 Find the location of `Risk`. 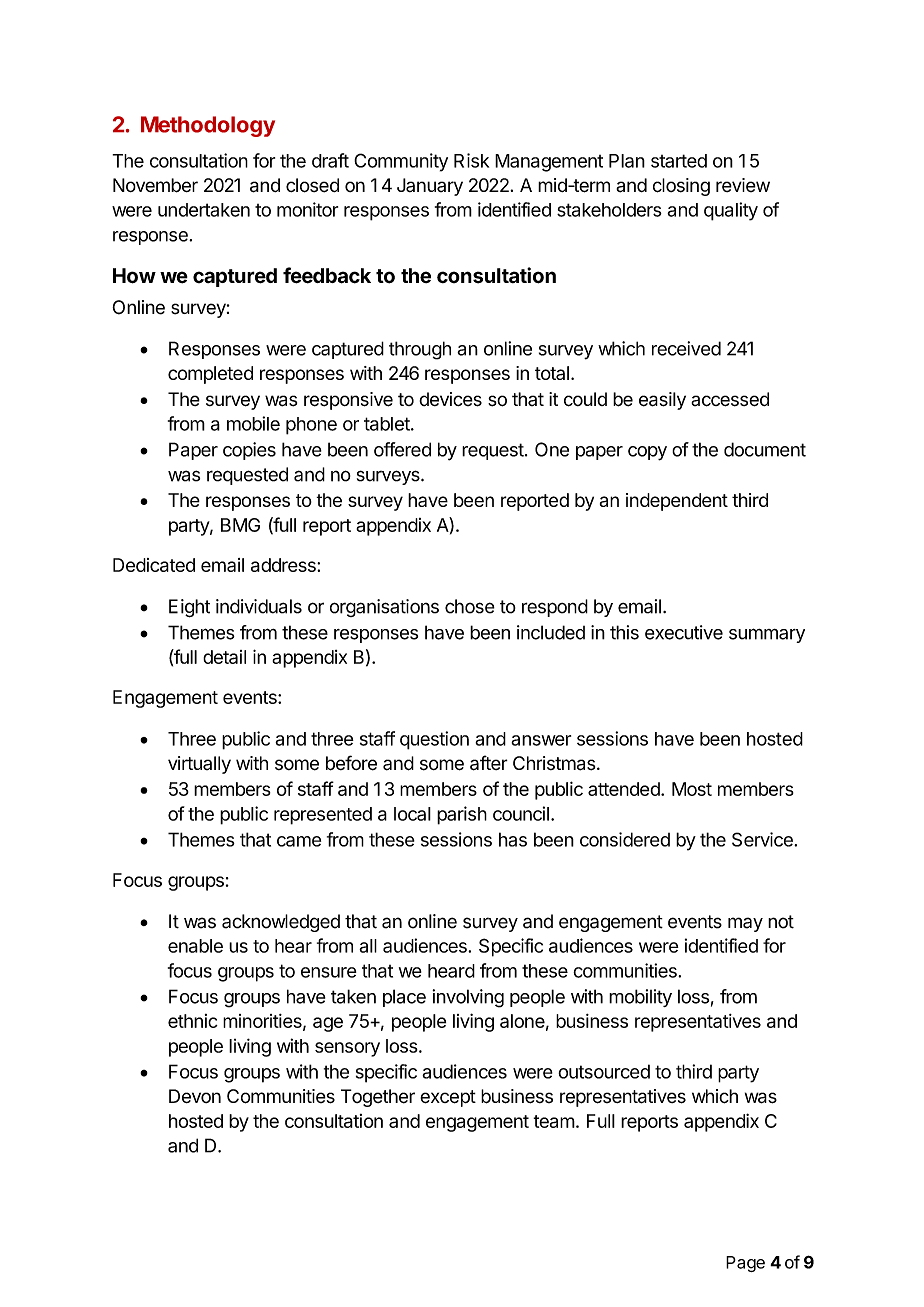

Risk is located at coordinates (471, 160).
